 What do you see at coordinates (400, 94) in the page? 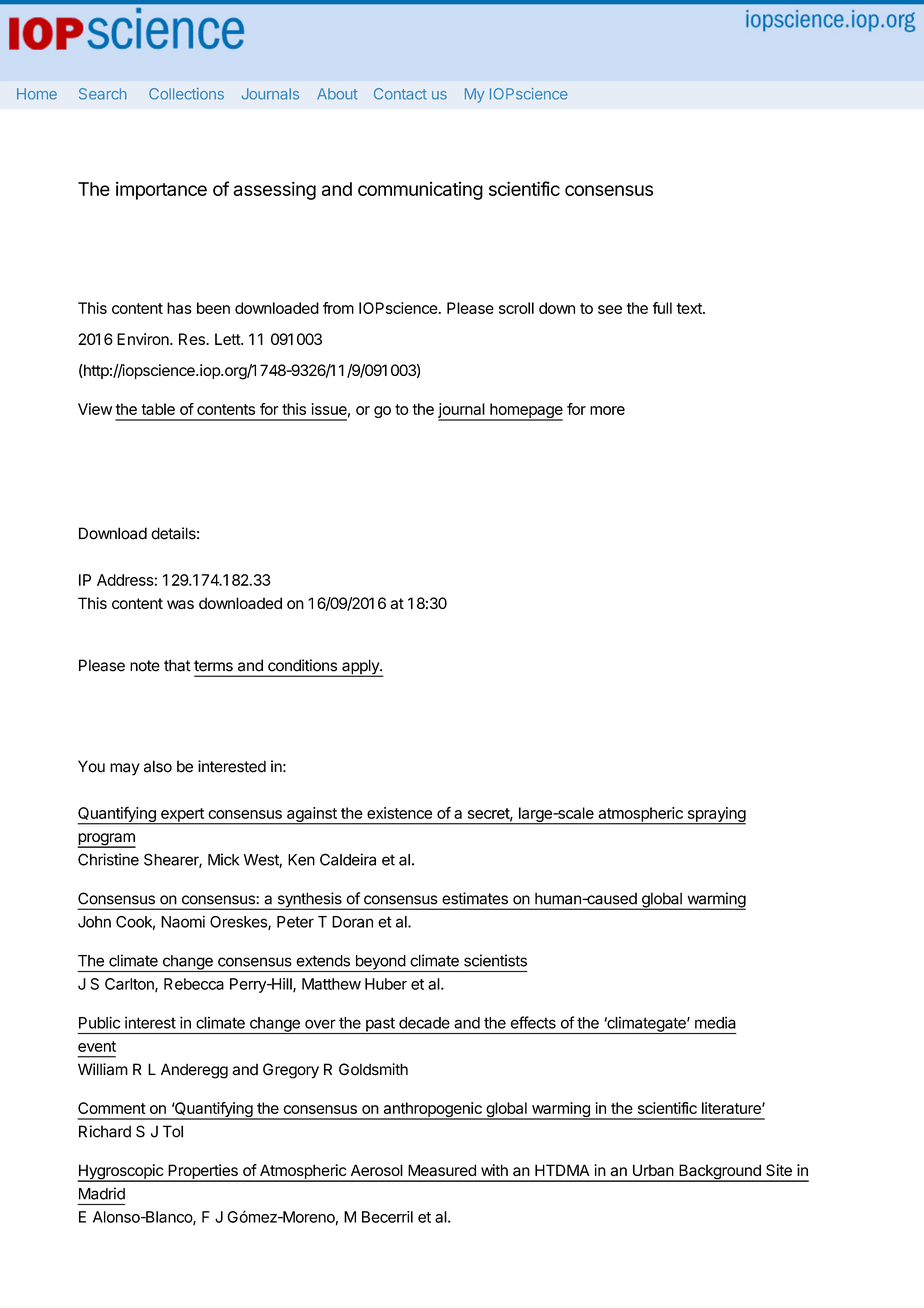
I see `Contact` at bounding box center [400, 94].
